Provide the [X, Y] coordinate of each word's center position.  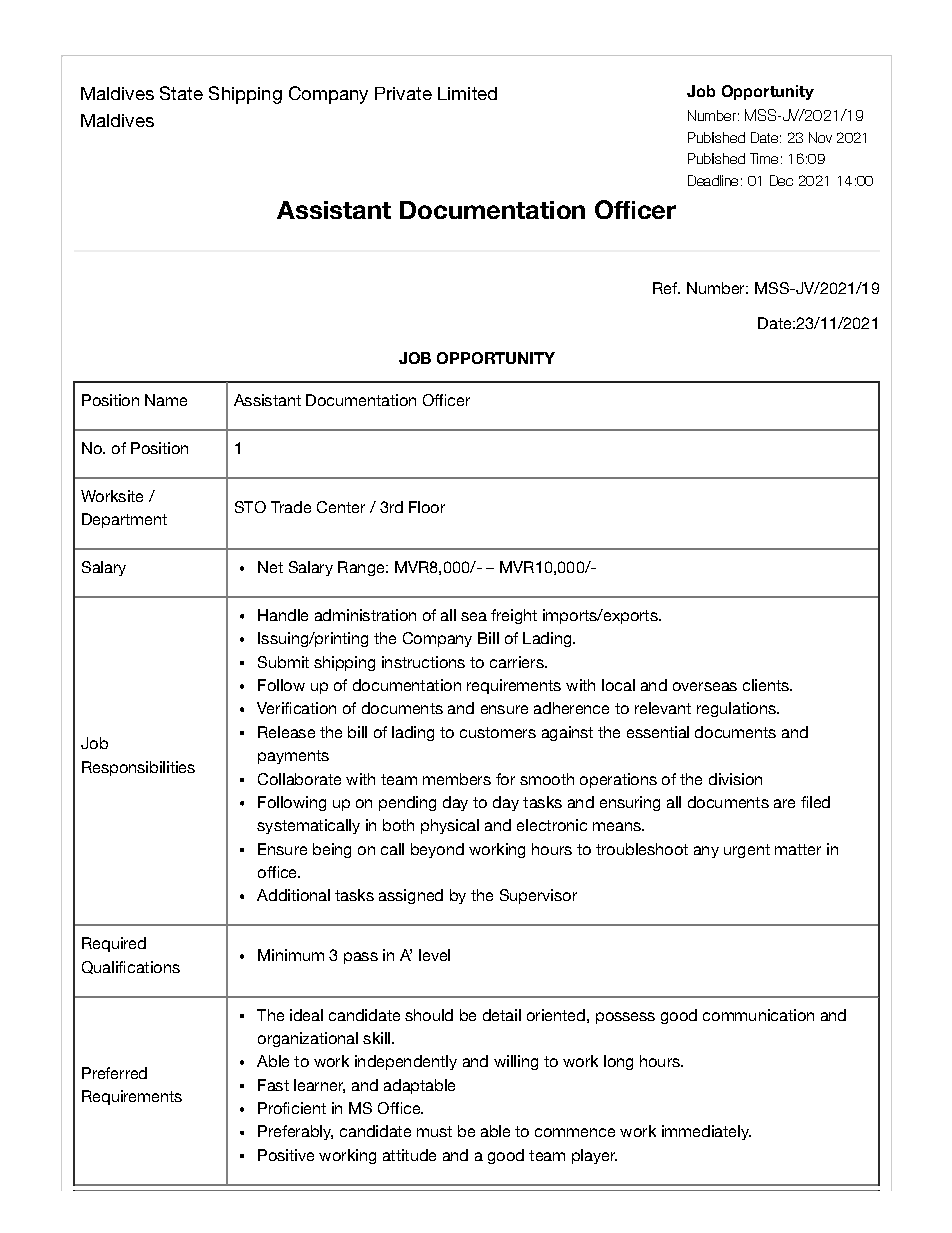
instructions [423, 662]
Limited [467, 93]
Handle [283, 615]
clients [767, 685]
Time [764, 158]
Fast [273, 1085]
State [181, 93]
